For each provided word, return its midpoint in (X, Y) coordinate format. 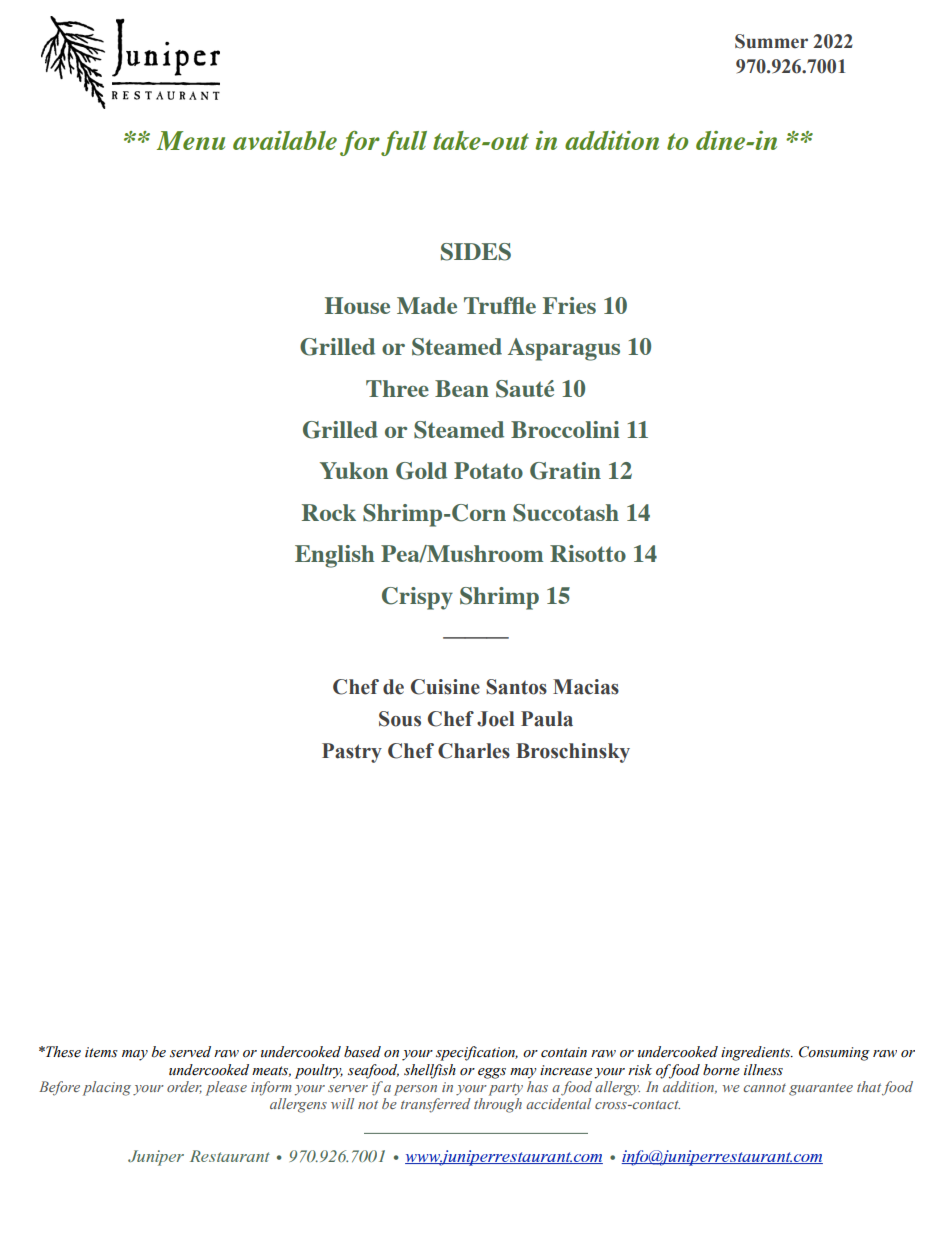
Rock (329, 512)
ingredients (757, 1053)
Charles (474, 751)
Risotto (588, 553)
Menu (191, 140)
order (184, 1087)
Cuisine (445, 687)
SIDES (476, 252)
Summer (771, 41)
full (404, 143)
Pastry (352, 753)
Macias (586, 687)
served (190, 1052)
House (357, 305)
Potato (488, 470)
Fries (569, 305)
